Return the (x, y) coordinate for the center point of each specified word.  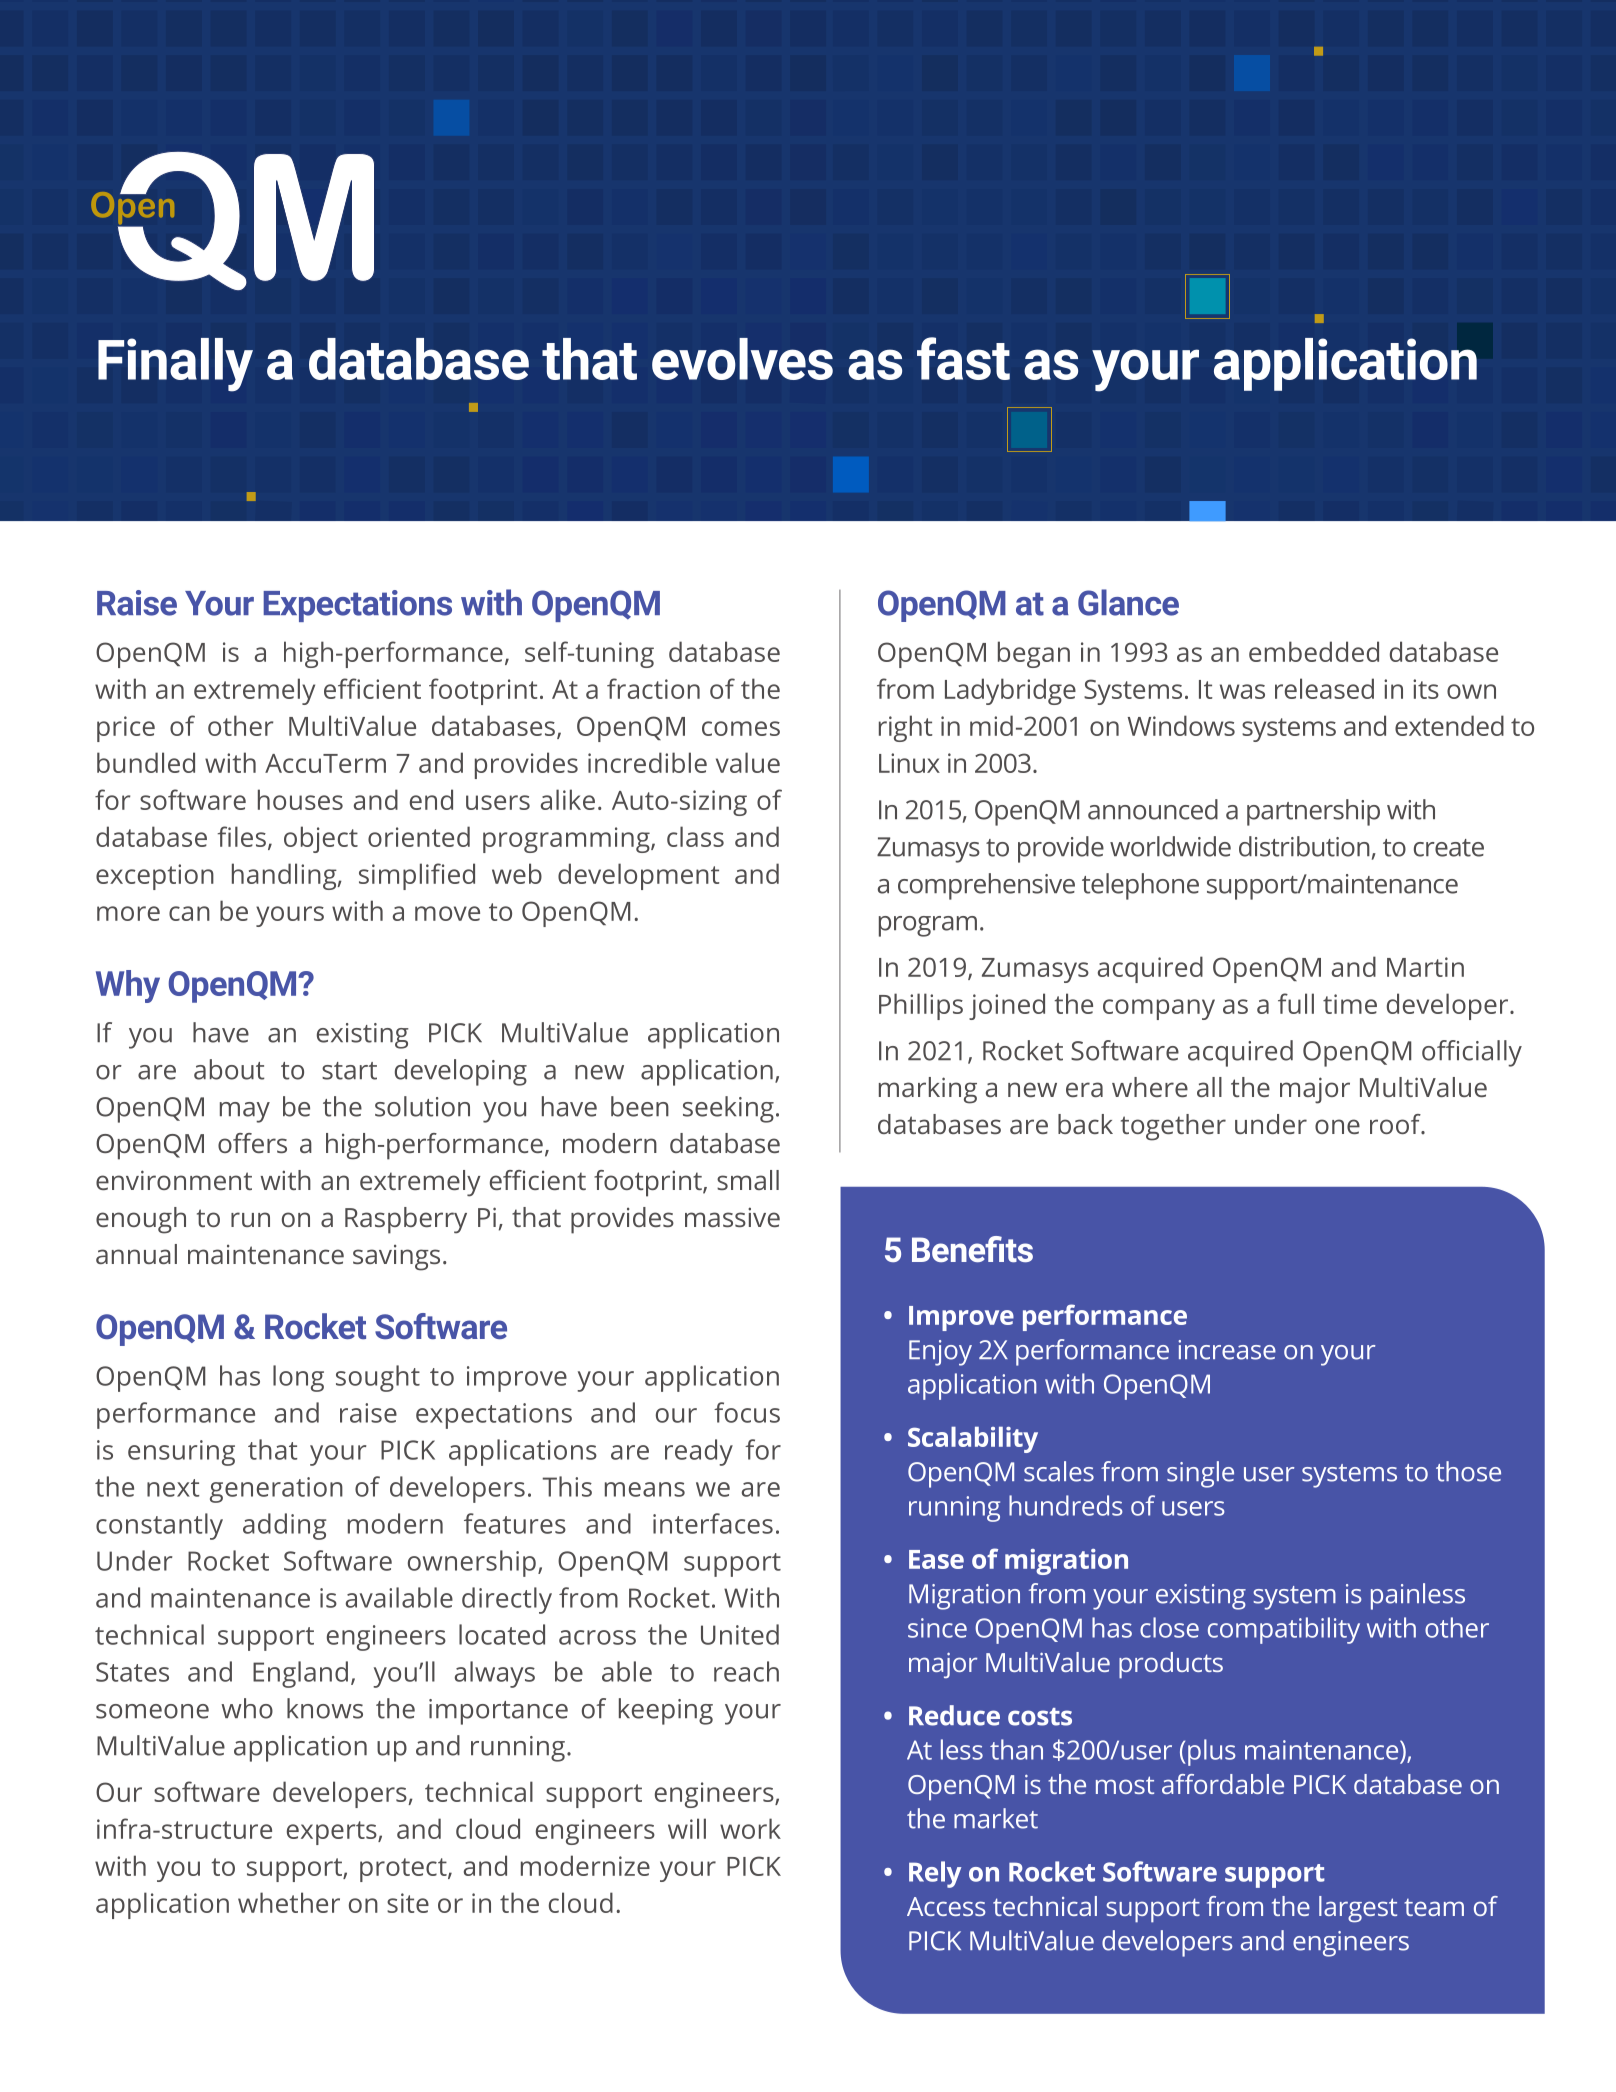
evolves (742, 359)
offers (252, 1143)
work (750, 1828)
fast (963, 358)
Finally (175, 365)
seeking (728, 1109)
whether (289, 1902)
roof (1396, 1124)
